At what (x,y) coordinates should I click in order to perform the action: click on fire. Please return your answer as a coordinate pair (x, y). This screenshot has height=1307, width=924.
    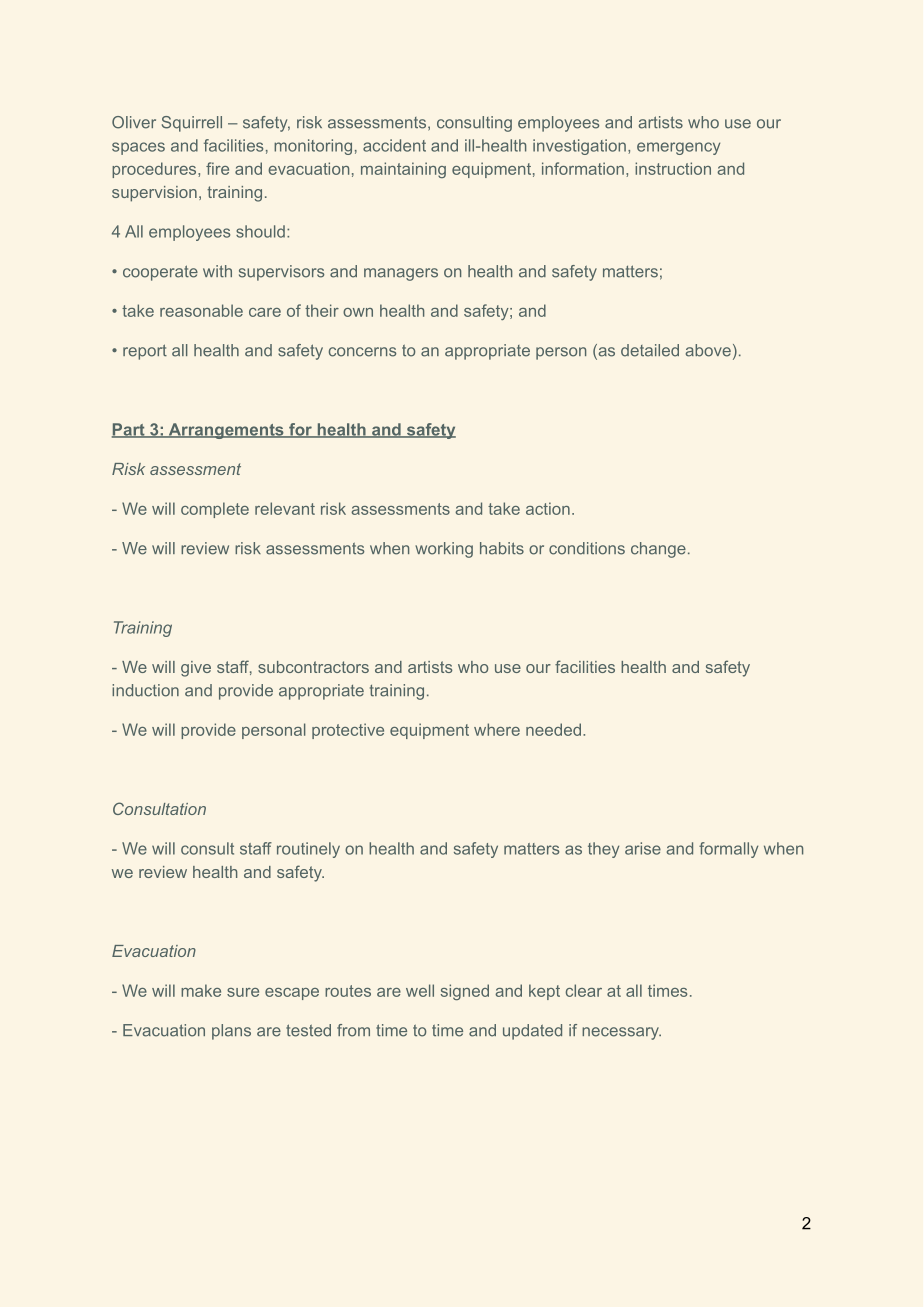
    Looking at the image, I should click on (217, 168).
